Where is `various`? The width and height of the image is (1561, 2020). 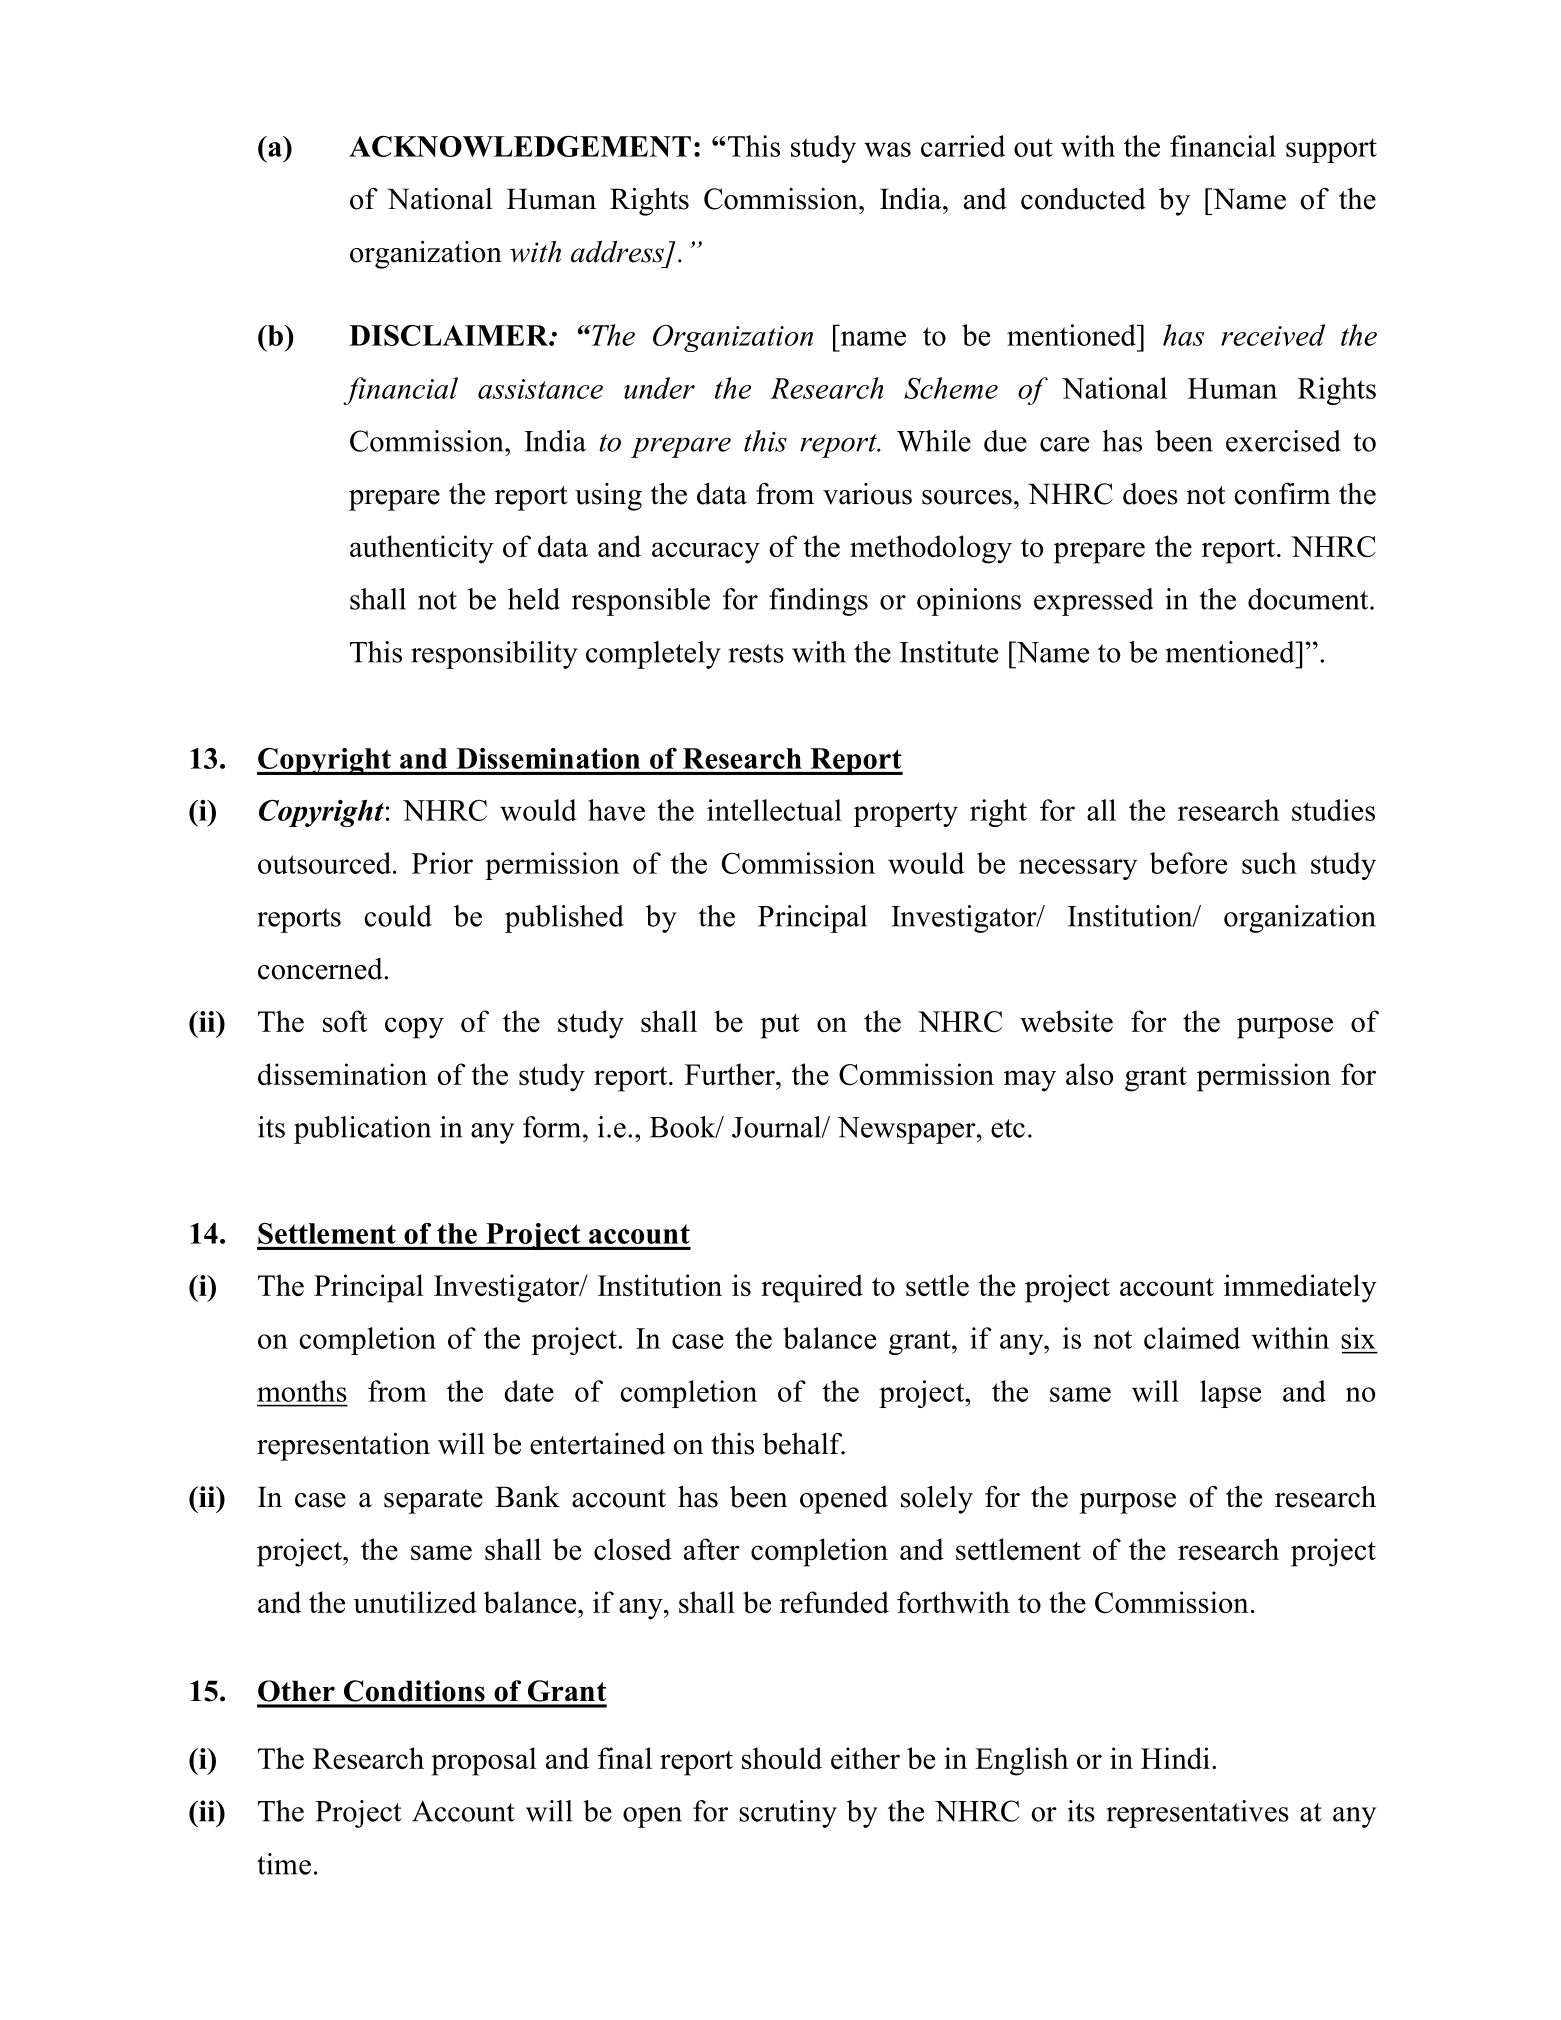
various is located at coordinates (867, 494).
